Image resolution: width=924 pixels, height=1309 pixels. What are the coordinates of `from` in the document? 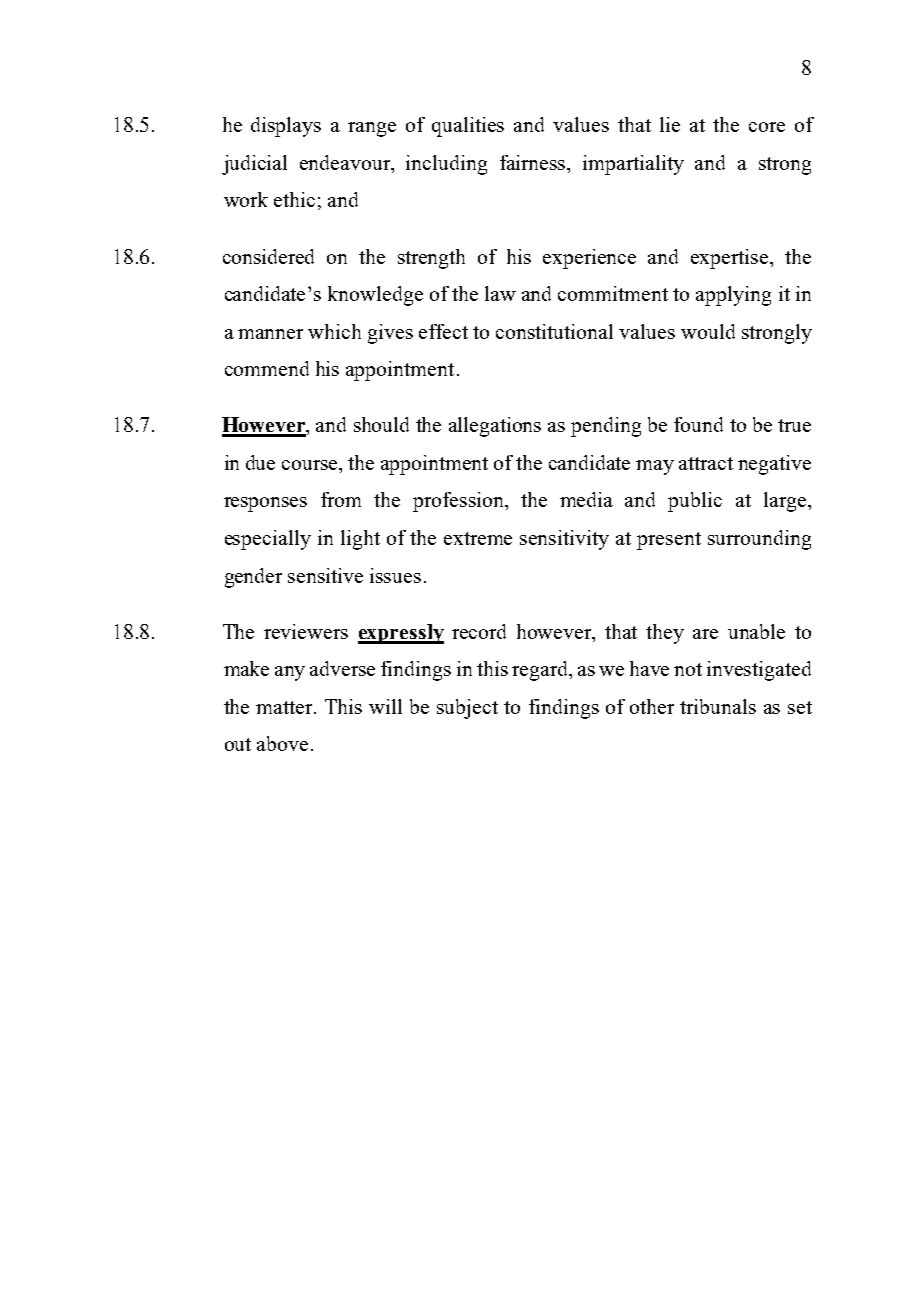 It's located at (341, 499).
